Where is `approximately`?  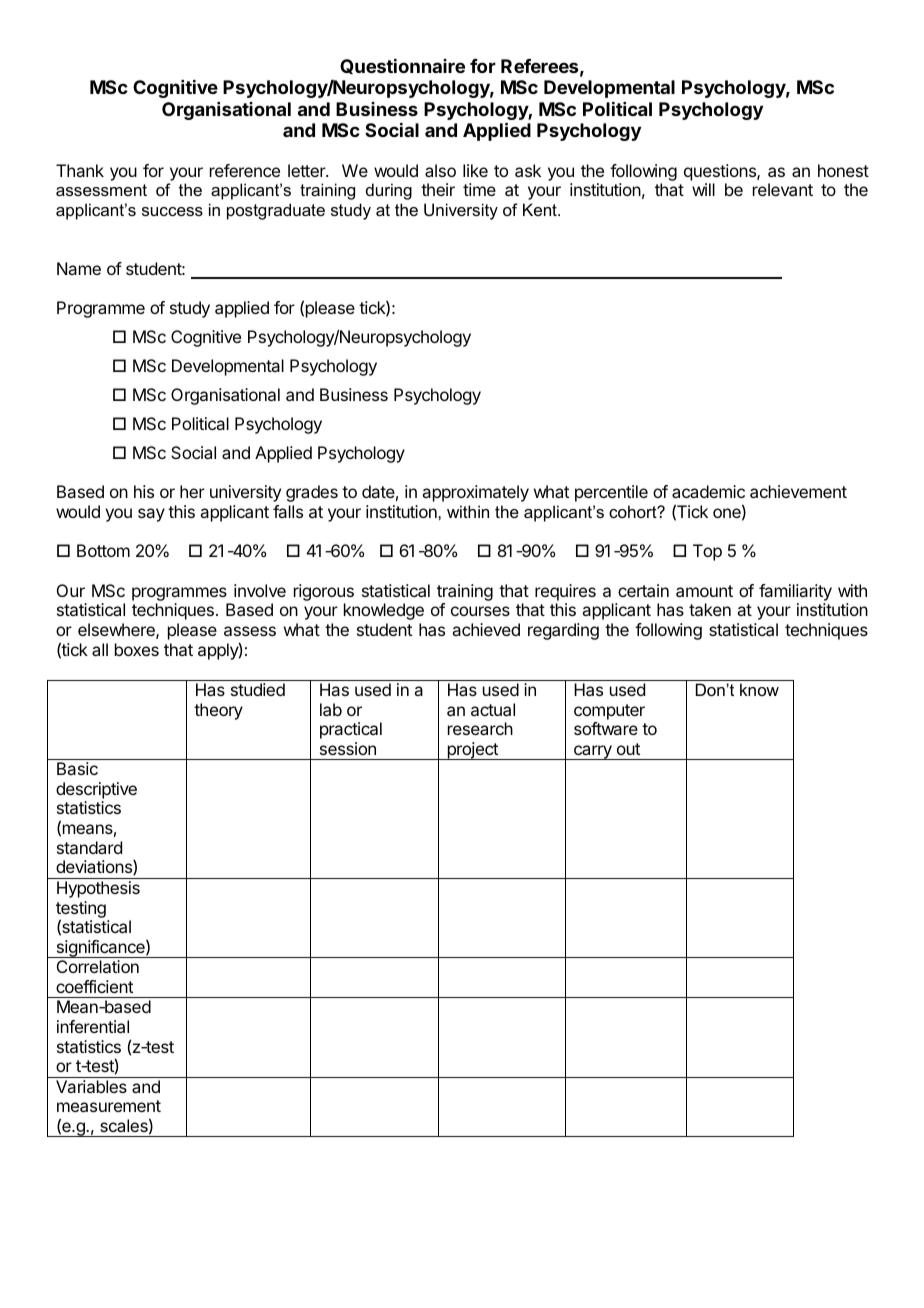 approximately is located at coordinates (475, 493).
